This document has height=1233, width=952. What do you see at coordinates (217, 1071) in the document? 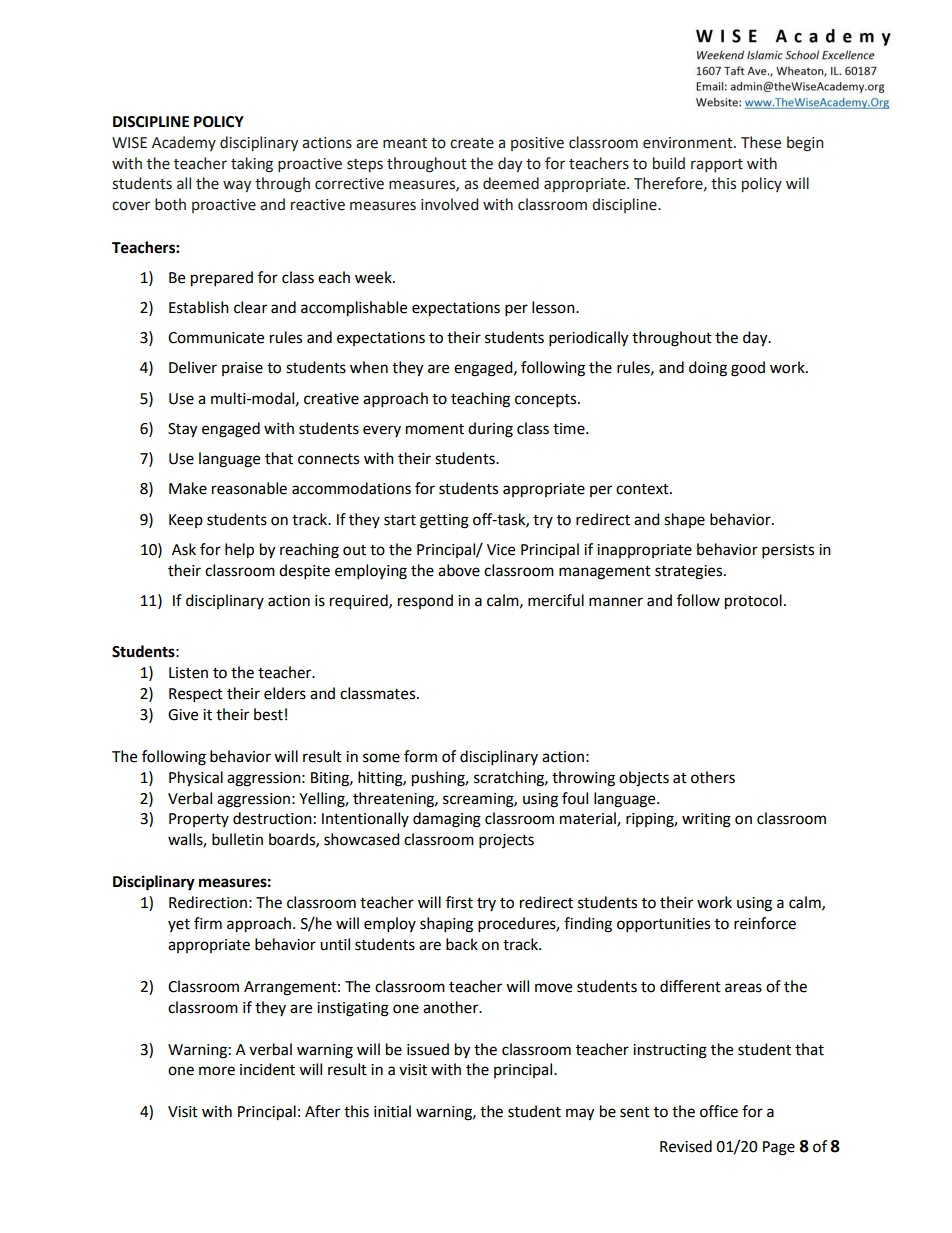
I see `more` at bounding box center [217, 1071].
